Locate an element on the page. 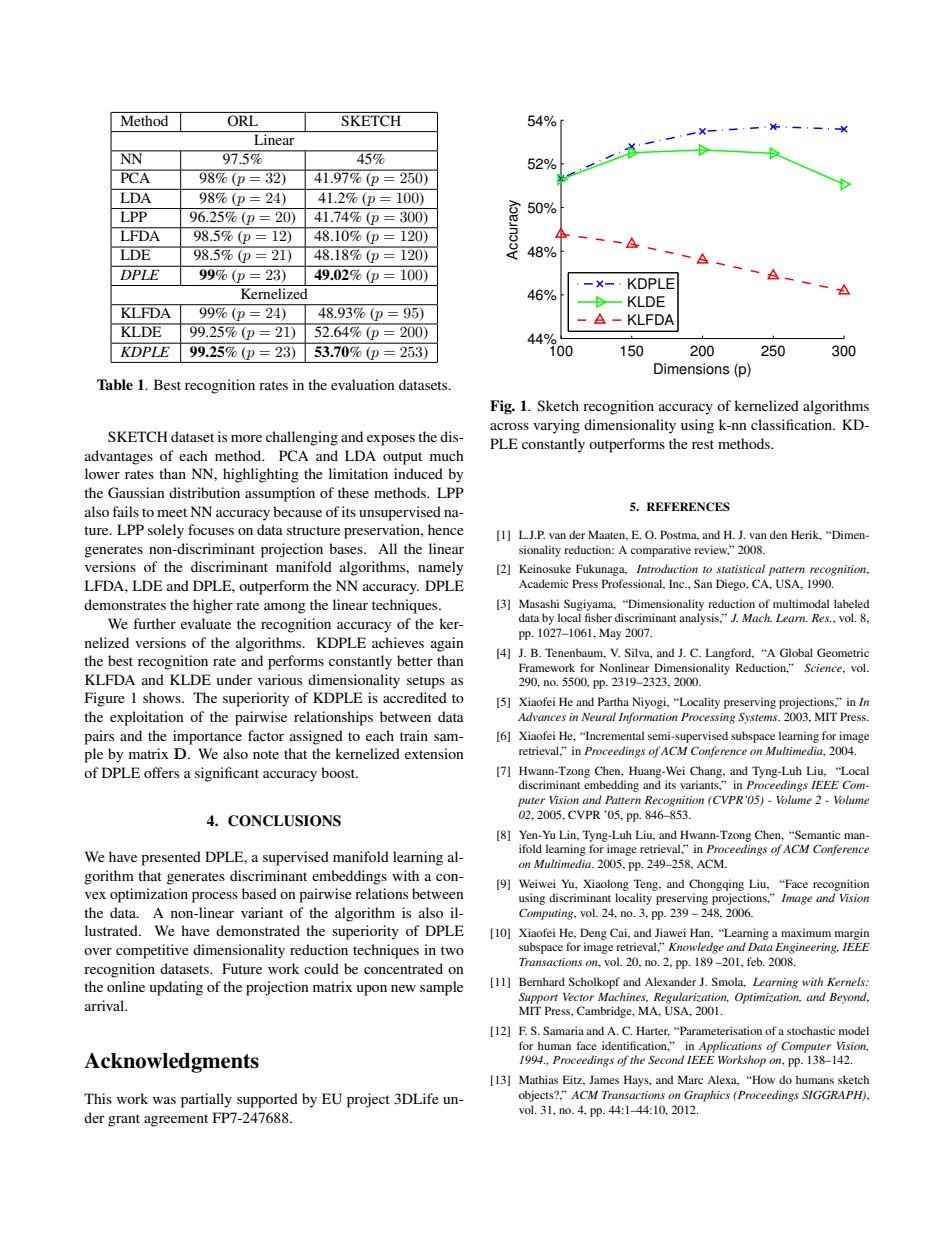 Image resolution: width=952 pixels, height=1233 pixels. Table is located at coordinates (115, 384).
